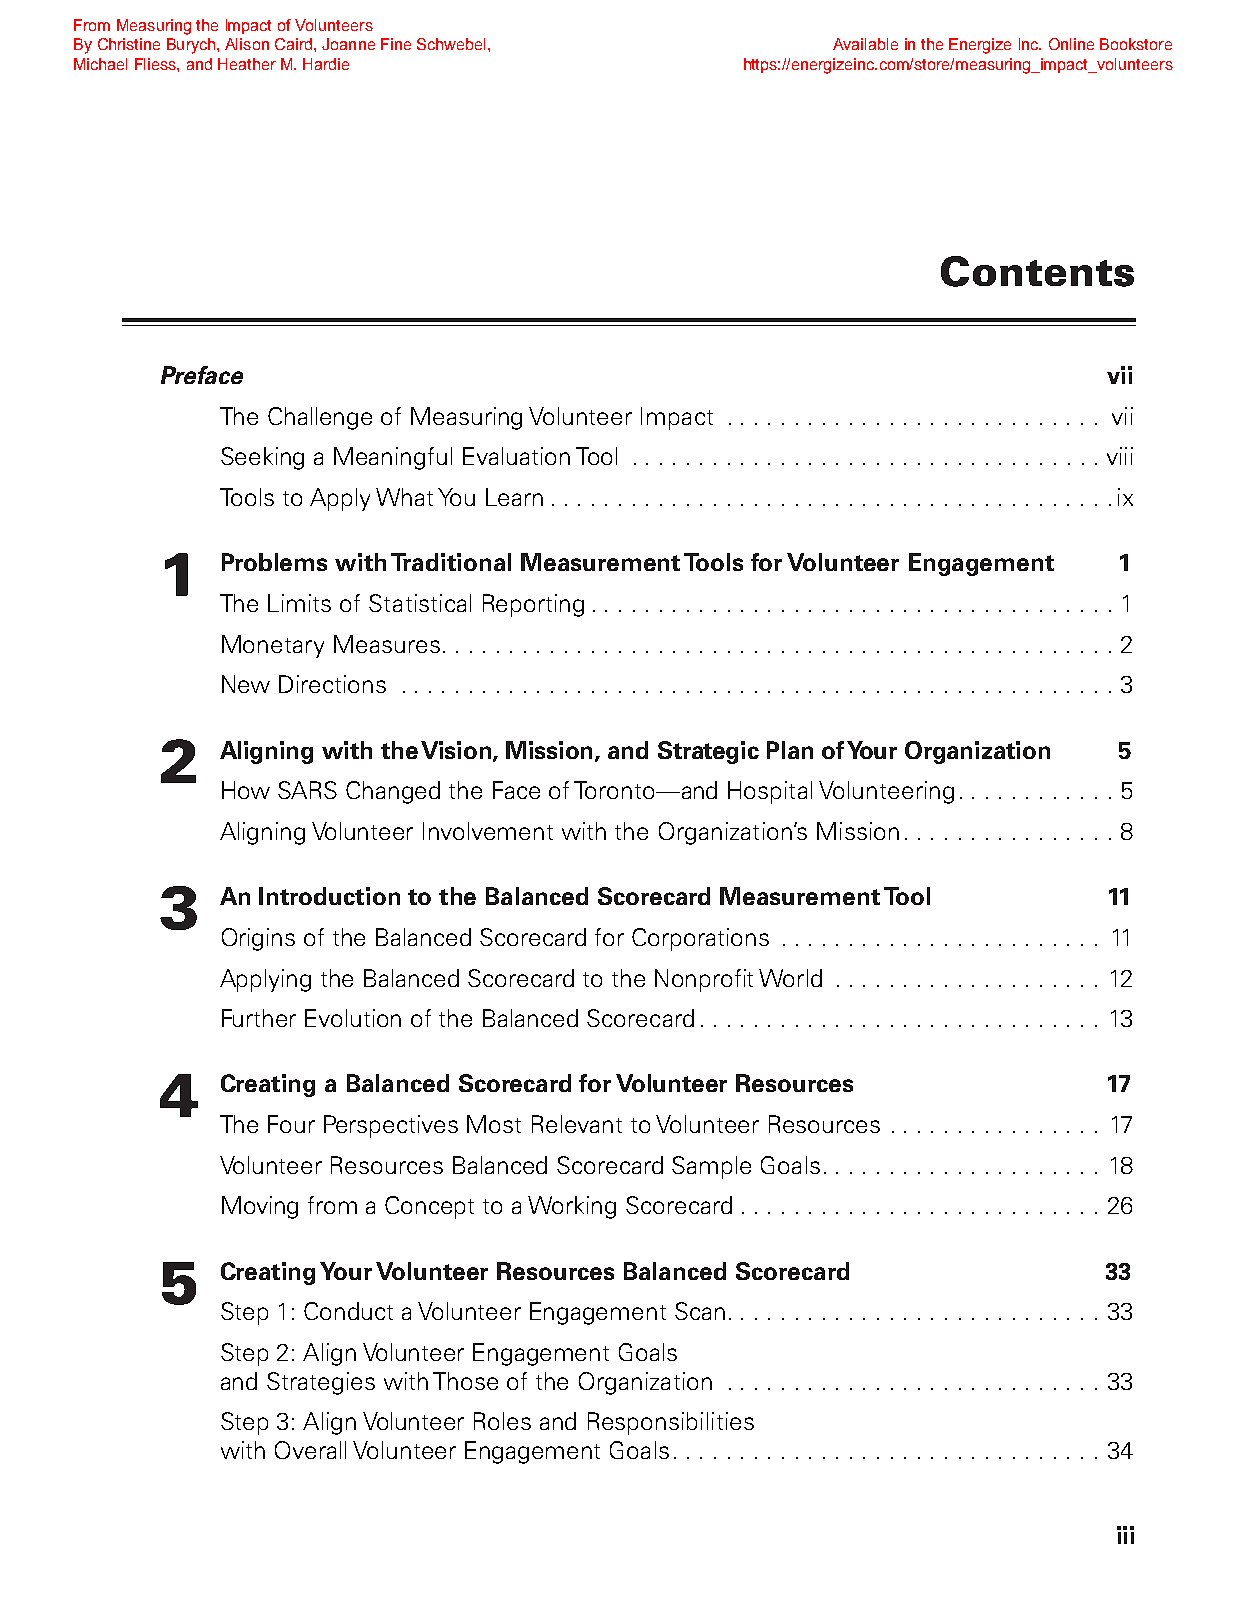 The image size is (1246, 1612). I want to click on Fine, so click(396, 44).
